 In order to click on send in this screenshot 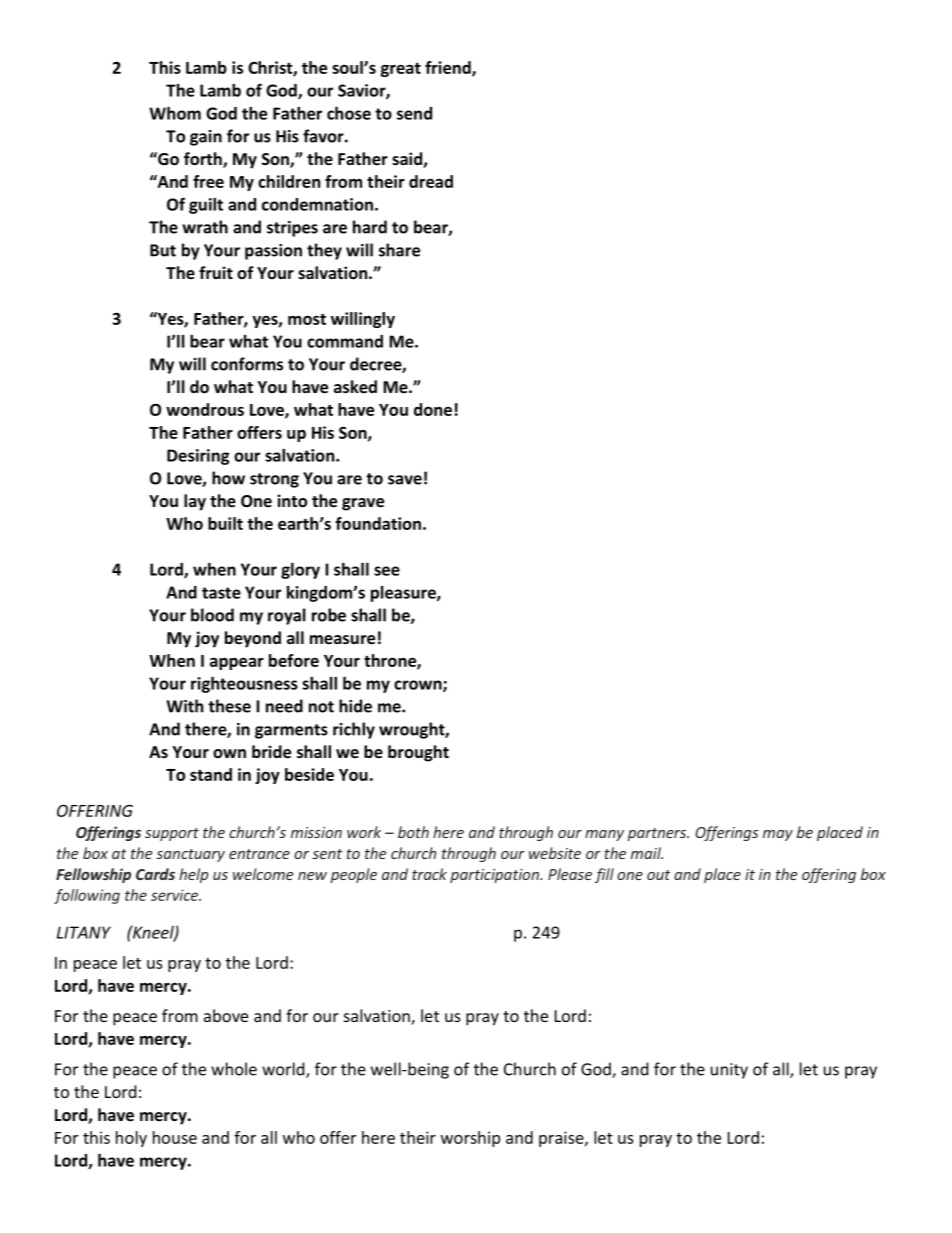, I will do `click(414, 113)`.
